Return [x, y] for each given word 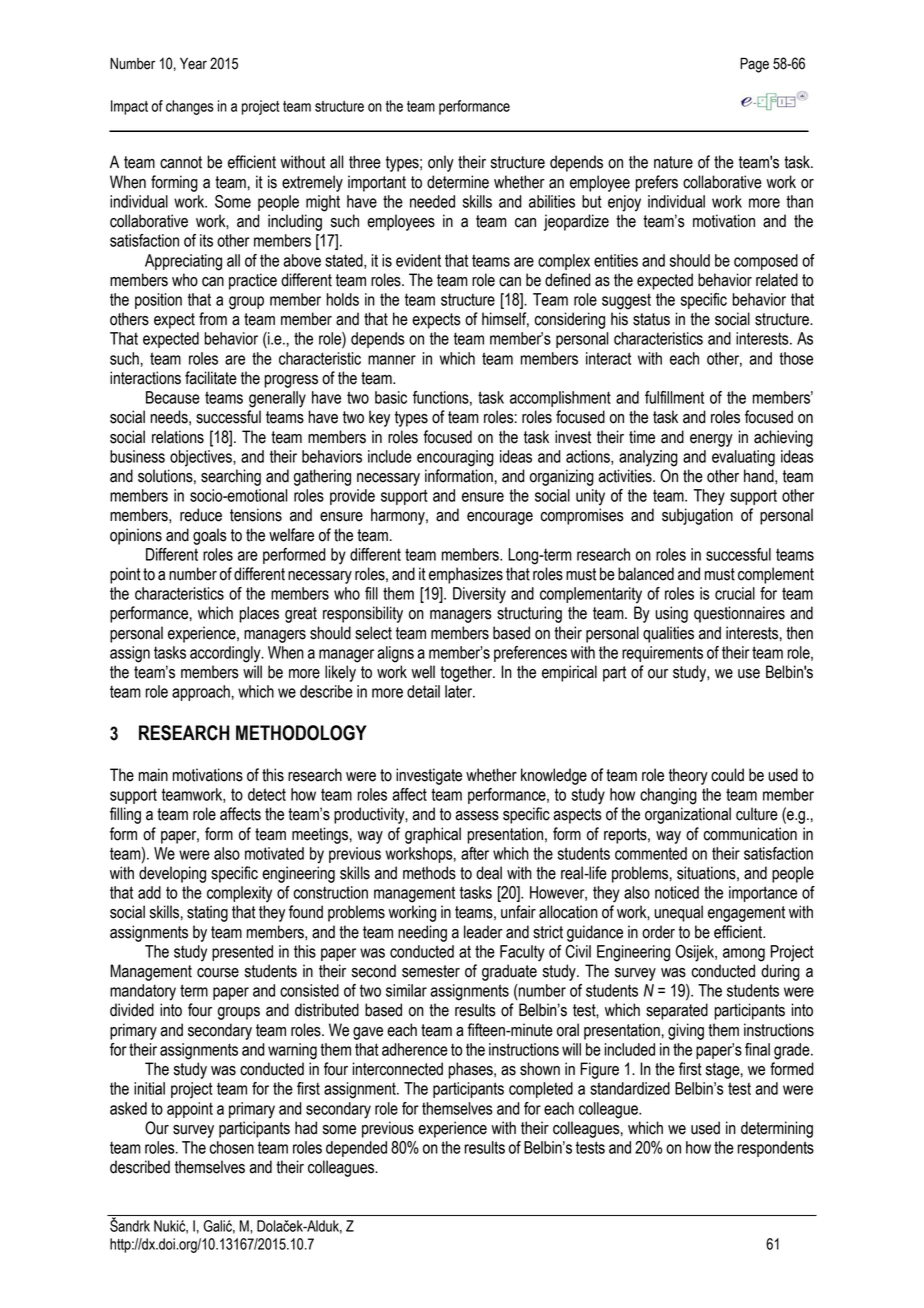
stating [207, 913]
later [460, 691]
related [777, 280]
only [441, 163]
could [727, 775]
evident [418, 260]
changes [190, 107]
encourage [500, 518]
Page [754, 65]
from [213, 319]
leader [483, 932]
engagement [746, 914]
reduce [201, 515]
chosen [232, 1147]
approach [201, 693]
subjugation [697, 516]
